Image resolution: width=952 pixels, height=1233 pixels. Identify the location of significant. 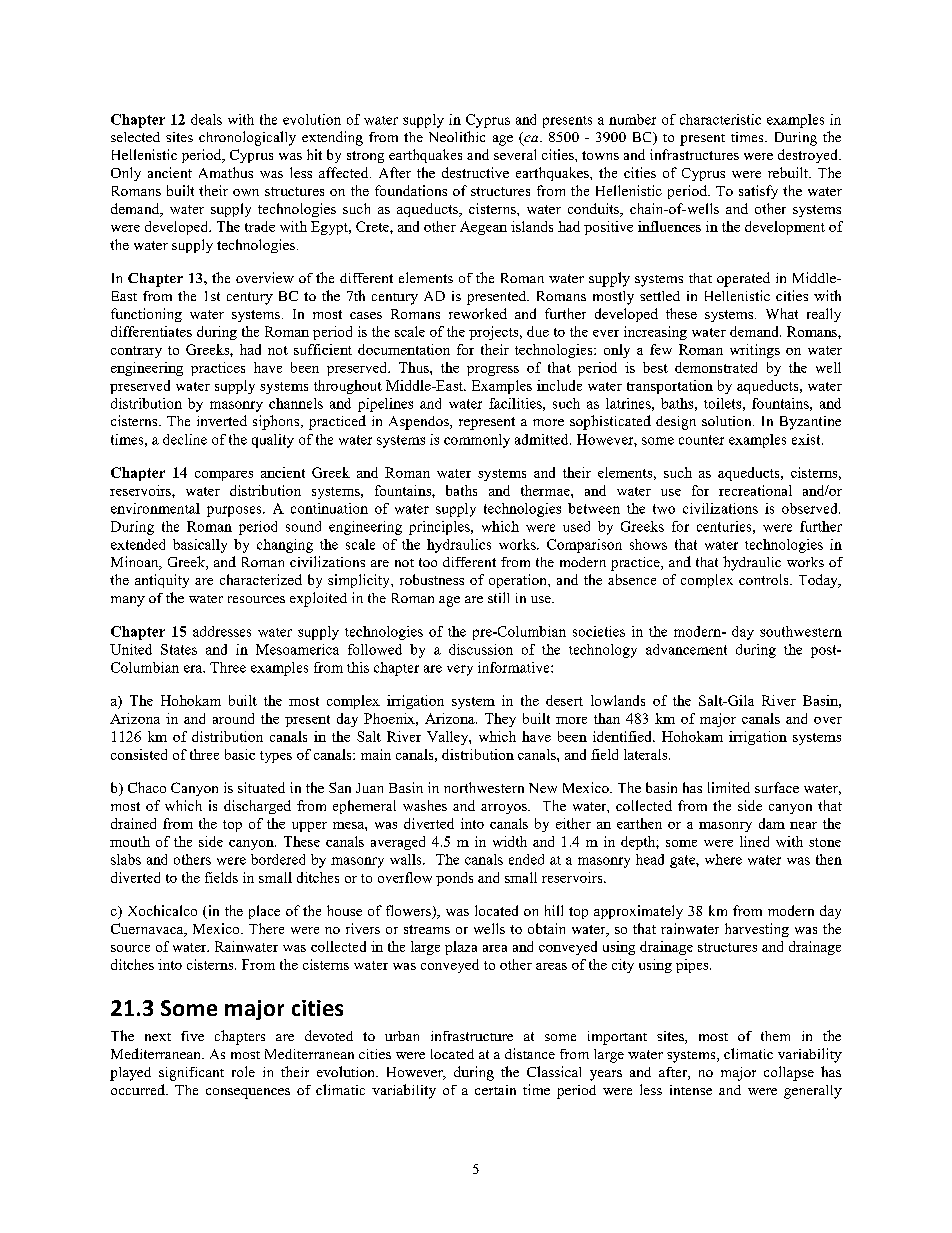
(191, 1074).
